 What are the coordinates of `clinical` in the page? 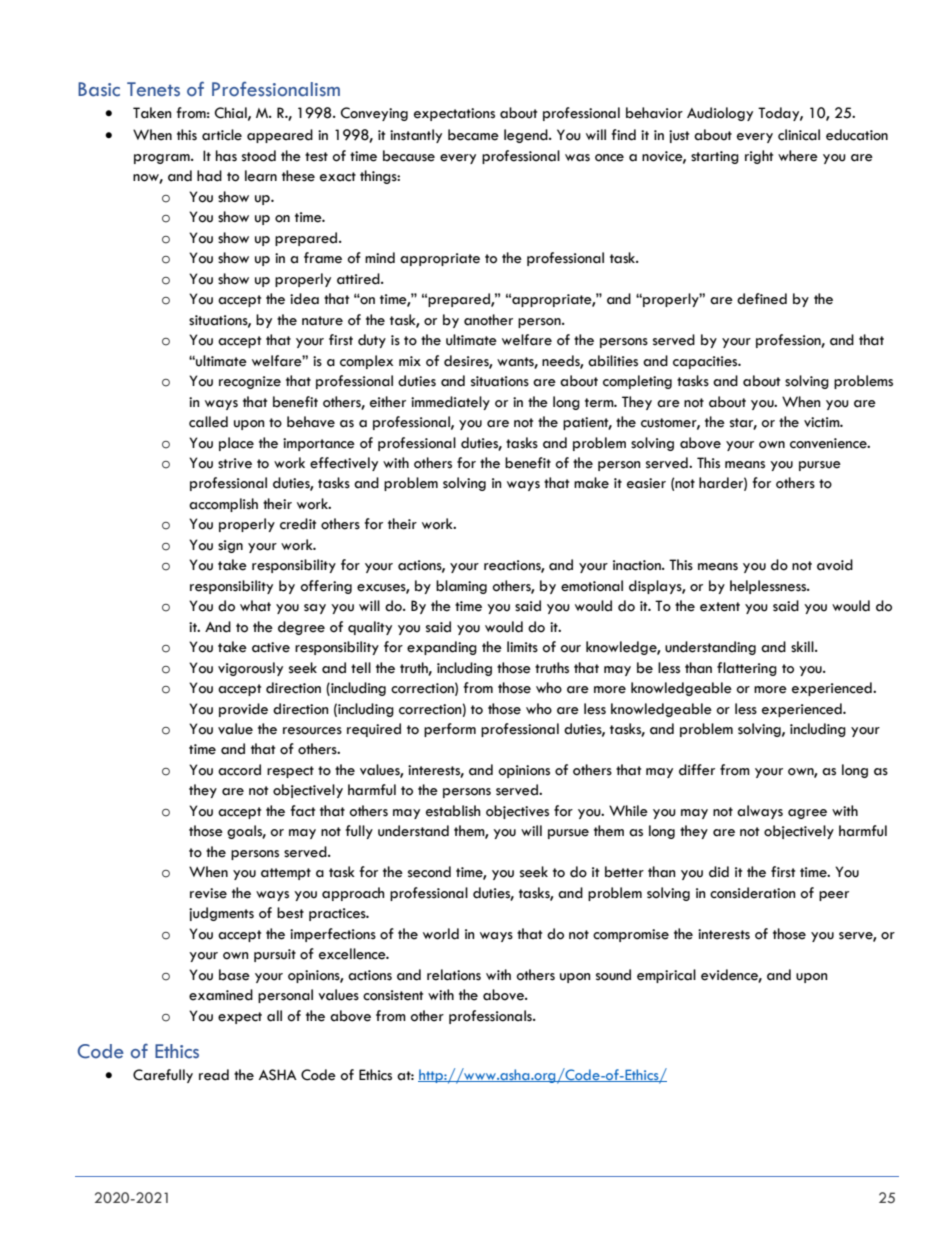 It's located at (799, 135).
